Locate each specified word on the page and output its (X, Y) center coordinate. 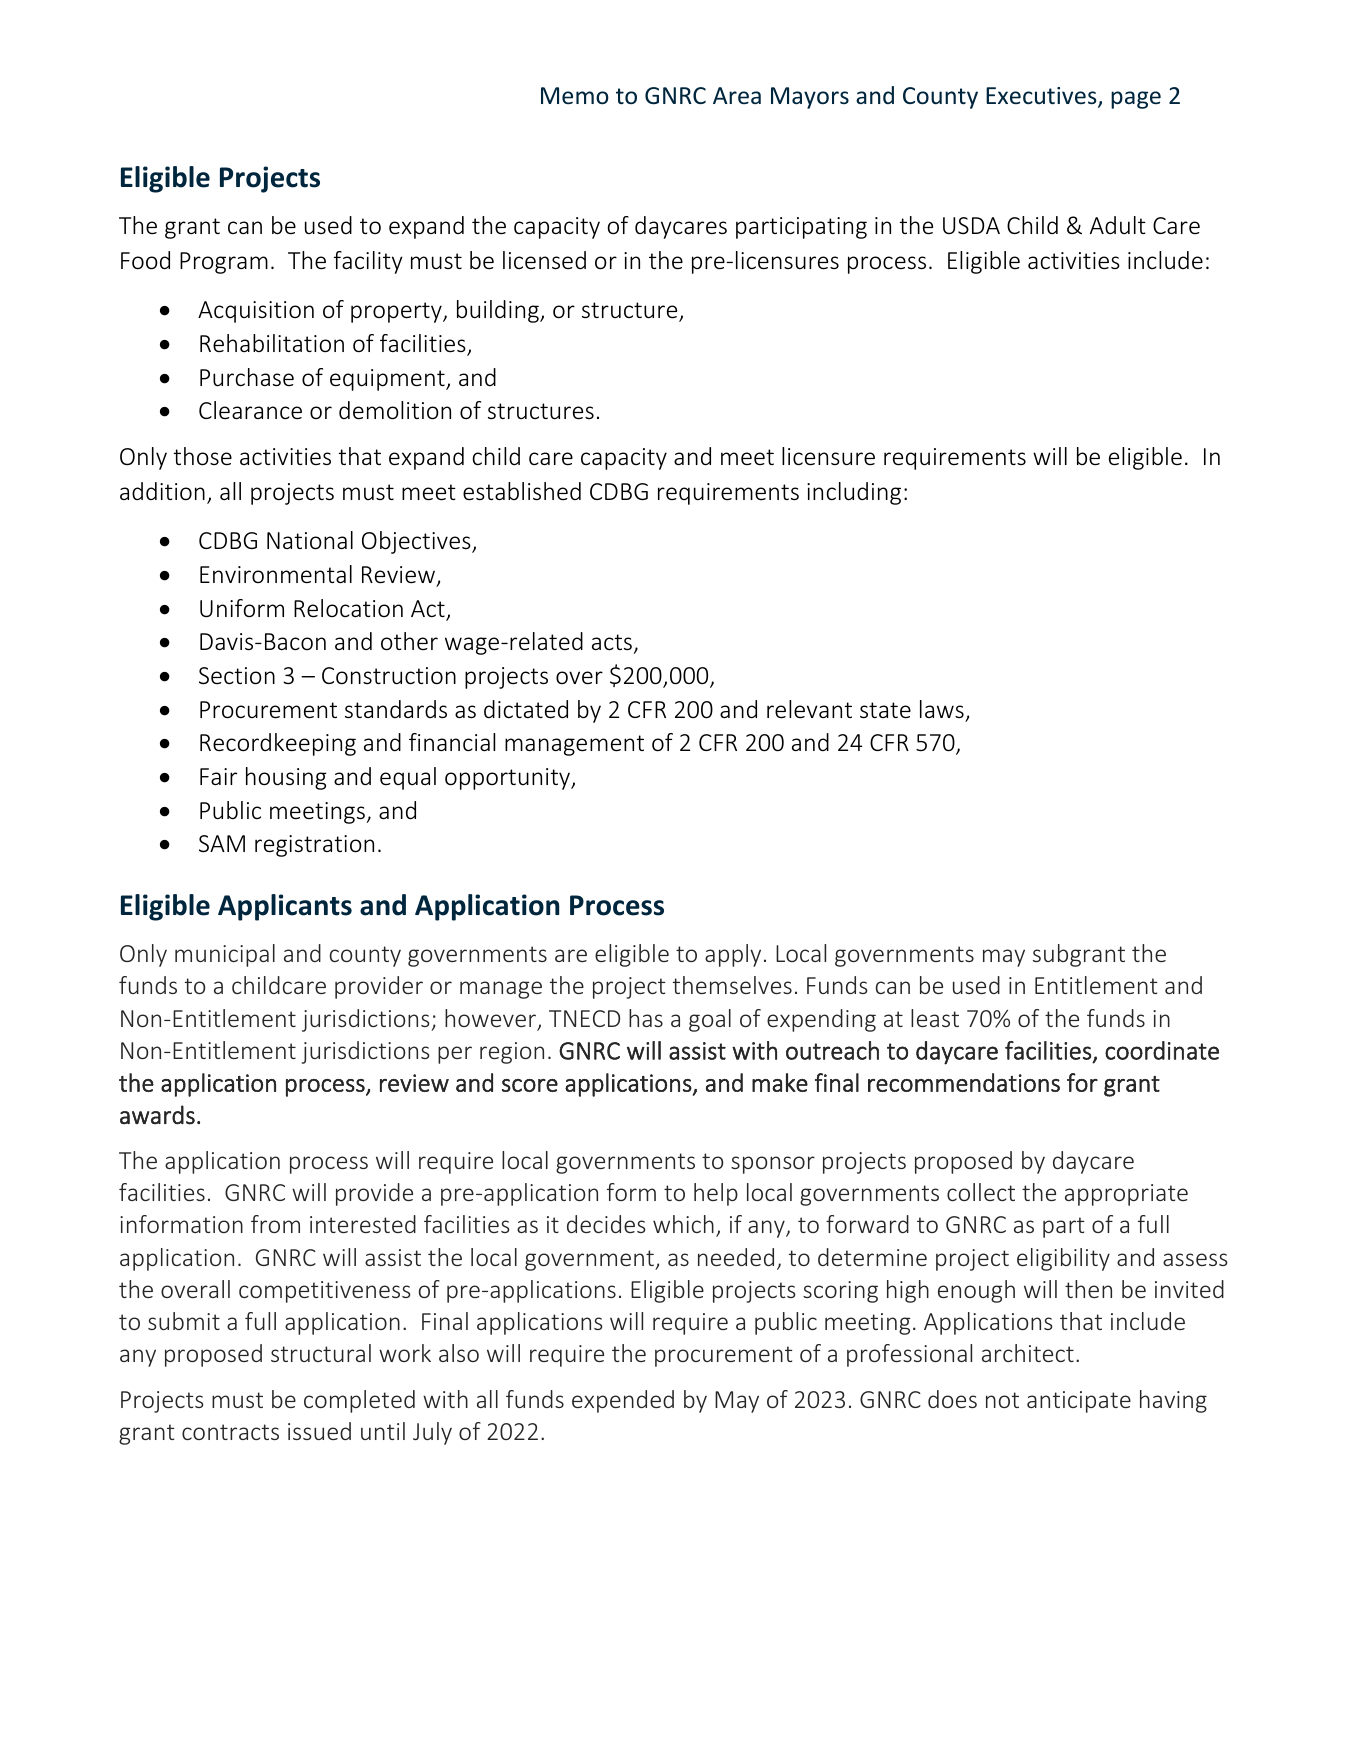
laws (942, 709)
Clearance (250, 410)
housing (286, 778)
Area (737, 95)
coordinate (1162, 1050)
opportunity (509, 779)
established (522, 491)
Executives (1042, 97)
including (854, 493)
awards (157, 1115)
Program (224, 263)
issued (319, 1431)
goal (710, 1020)
